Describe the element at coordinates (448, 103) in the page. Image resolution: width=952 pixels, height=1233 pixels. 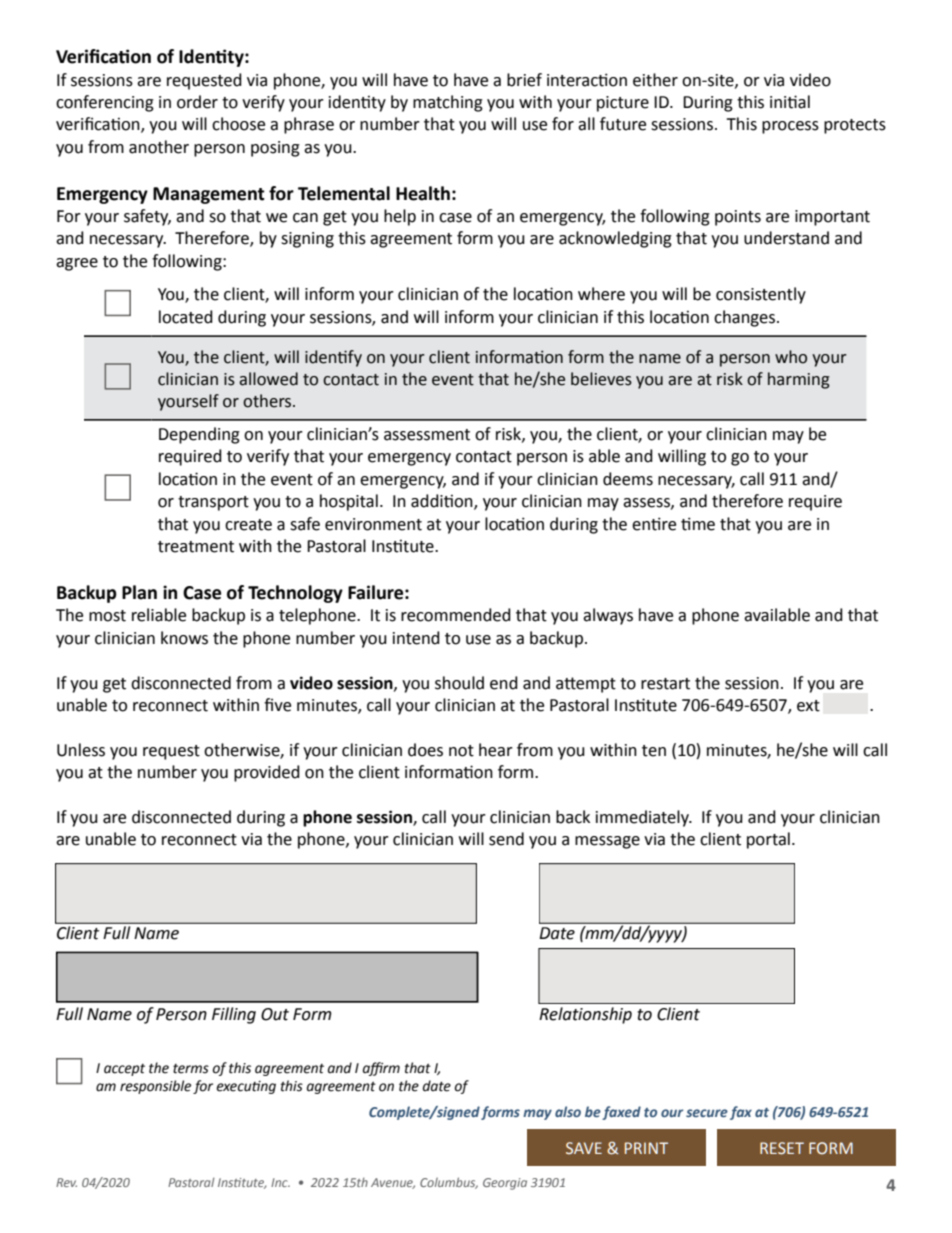
I see `matching` at that location.
